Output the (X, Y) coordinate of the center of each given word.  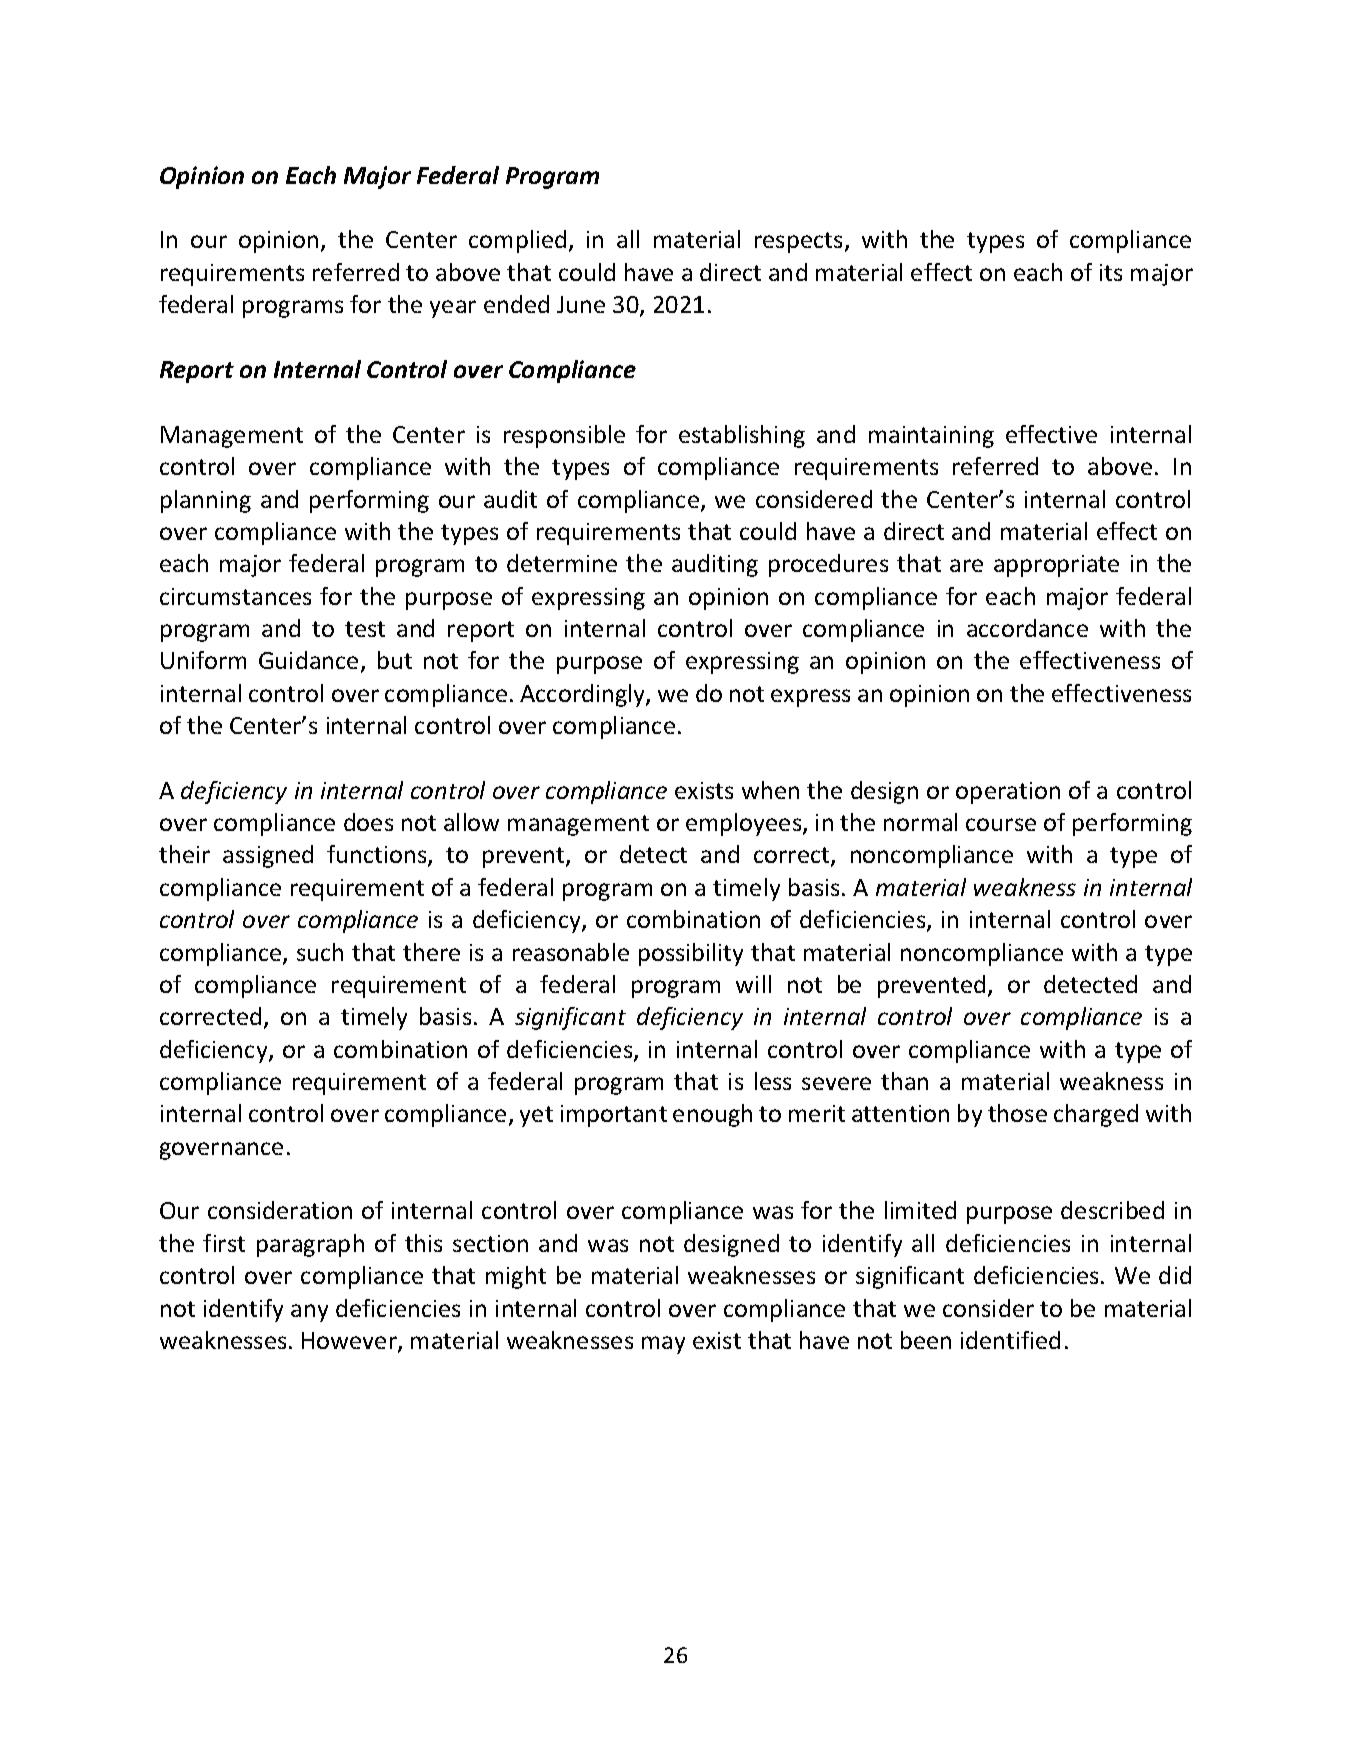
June (581, 304)
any (309, 1313)
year (453, 309)
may (663, 1345)
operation (1008, 793)
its (1111, 272)
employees (745, 824)
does (368, 822)
